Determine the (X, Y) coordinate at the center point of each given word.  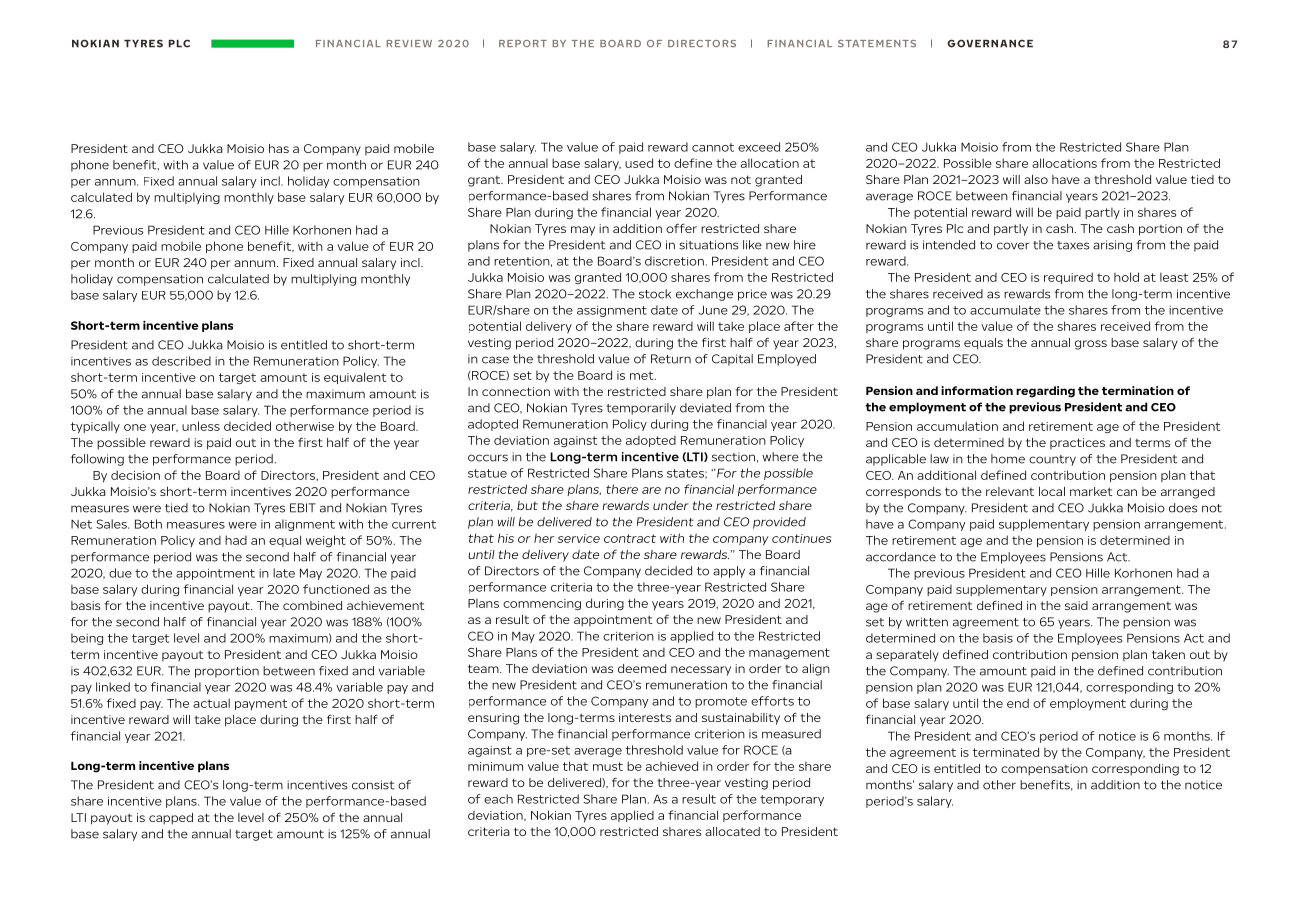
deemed (642, 668)
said (1076, 605)
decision (135, 475)
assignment (612, 311)
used (639, 163)
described (181, 361)
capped (171, 819)
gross (1091, 345)
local (1052, 491)
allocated (732, 831)
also (1036, 179)
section (733, 457)
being (87, 639)
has (279, 148)
